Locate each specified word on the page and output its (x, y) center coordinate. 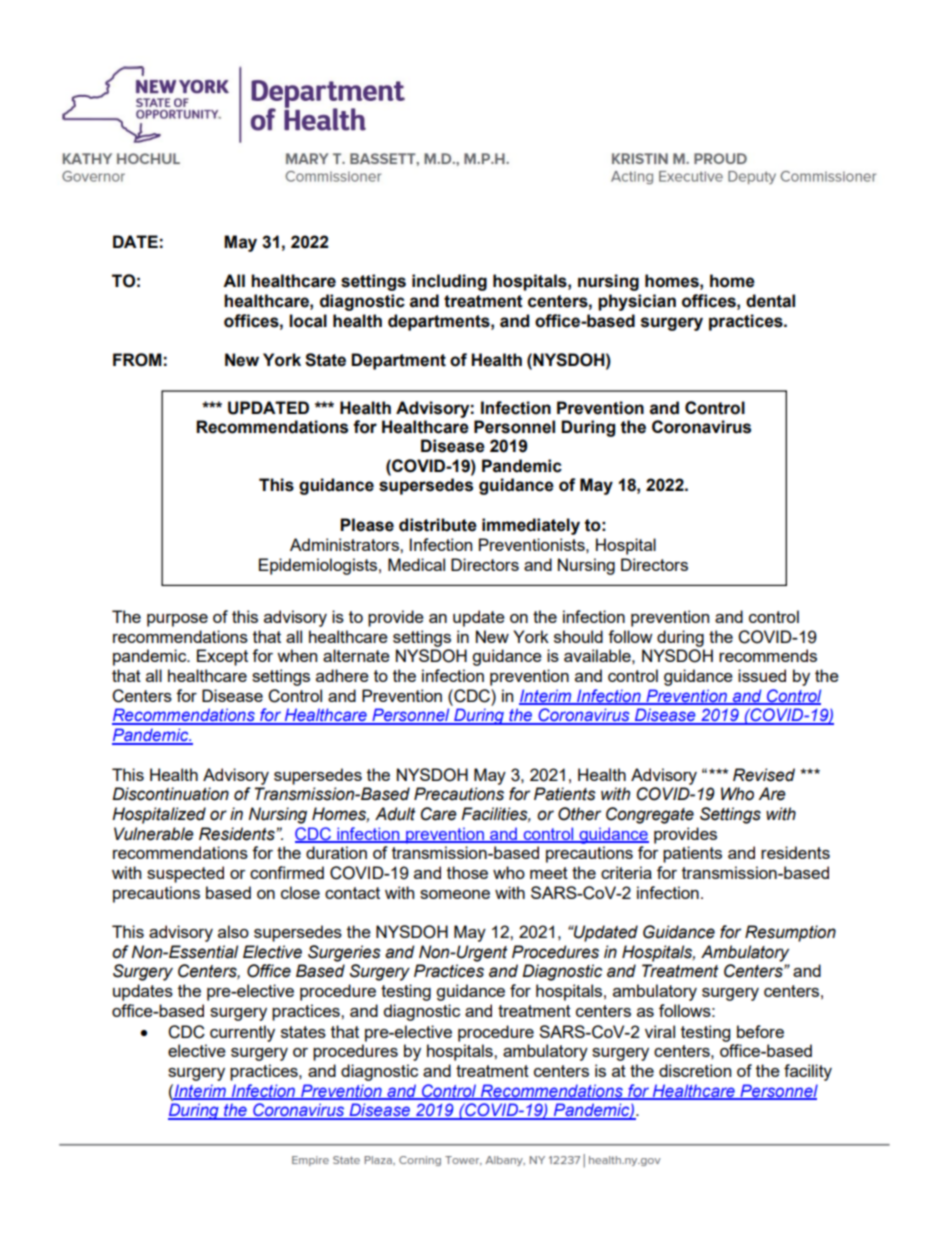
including (449, 282)
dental (770, 301)
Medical (416, 564)
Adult (395, 814)
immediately (531, 526)
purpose (177, 620)
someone (455, 894)
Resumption (790, 933)
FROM (137, 360)
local (308, 321)
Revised (764, 775)
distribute (438, 525)
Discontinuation (170, 794)
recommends (768, 655)
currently (242, 1033)
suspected (185, 874)
